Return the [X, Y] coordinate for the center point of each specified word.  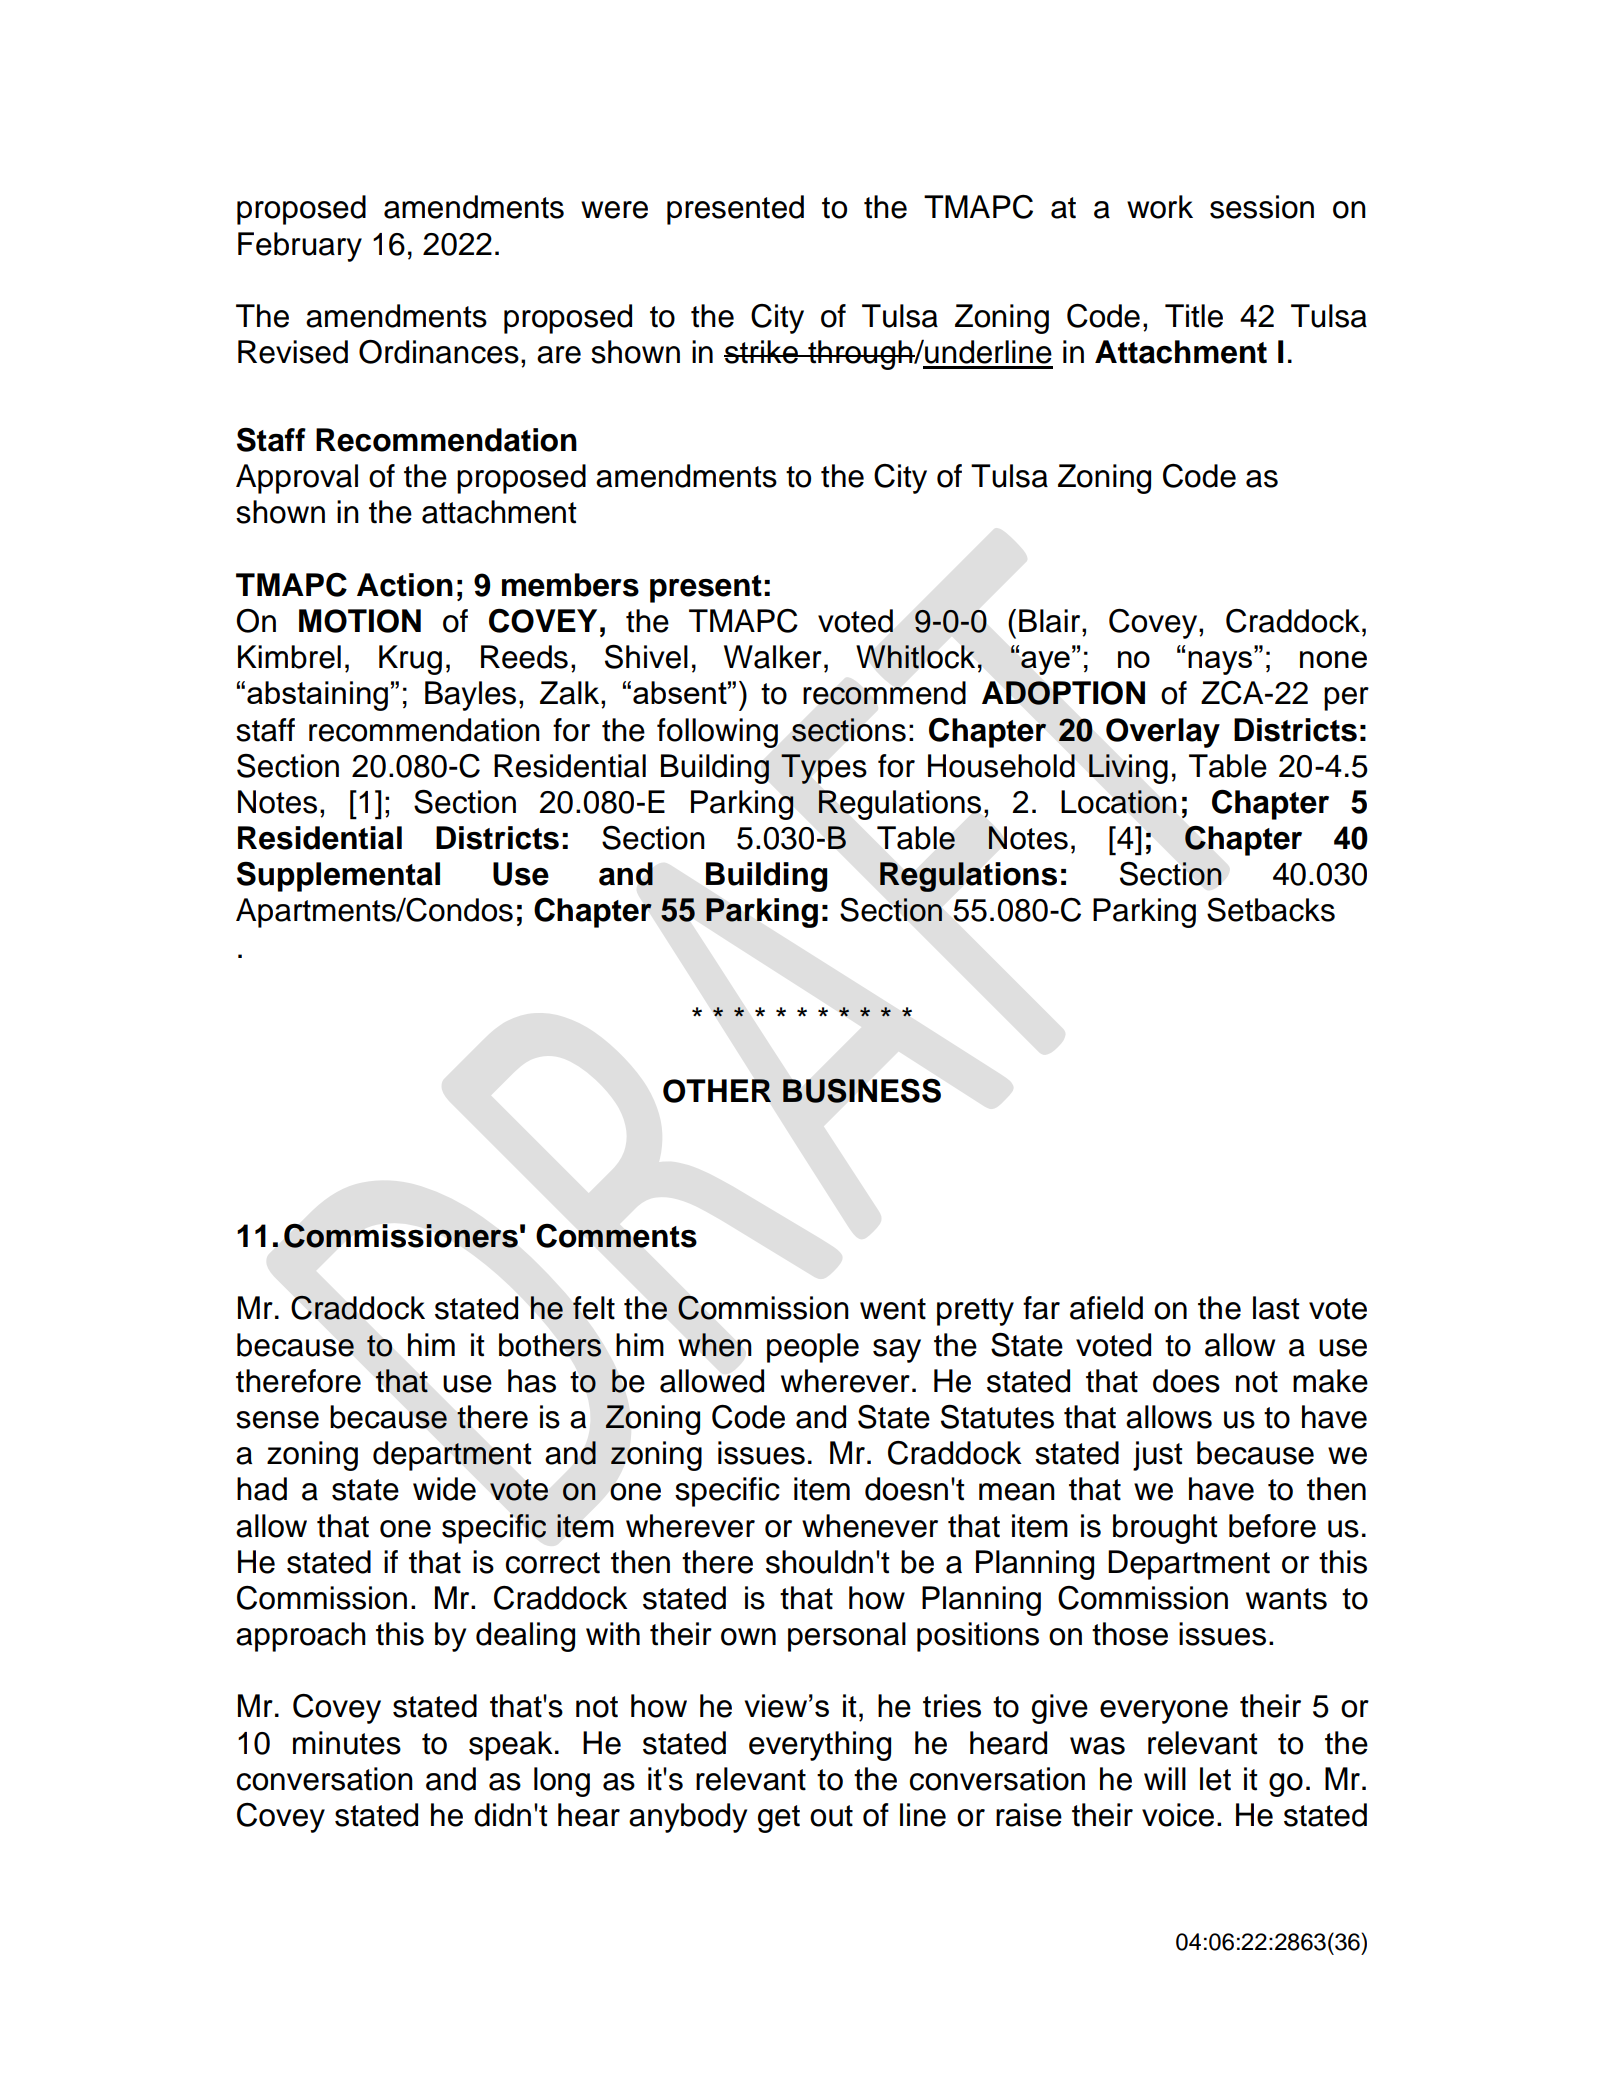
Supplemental [338, 876]
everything [820, 1746]
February [300, 247]
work [1160, 207]
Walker [773, 657]
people [813, 1348]
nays [1221, 663]
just [1158, 1456]
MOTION [360, 621]
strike [762, 352]
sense [277, 1420]
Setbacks [1271, 910]
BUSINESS [862, 1090]
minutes [347, 1743]
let [1215, 1779]
